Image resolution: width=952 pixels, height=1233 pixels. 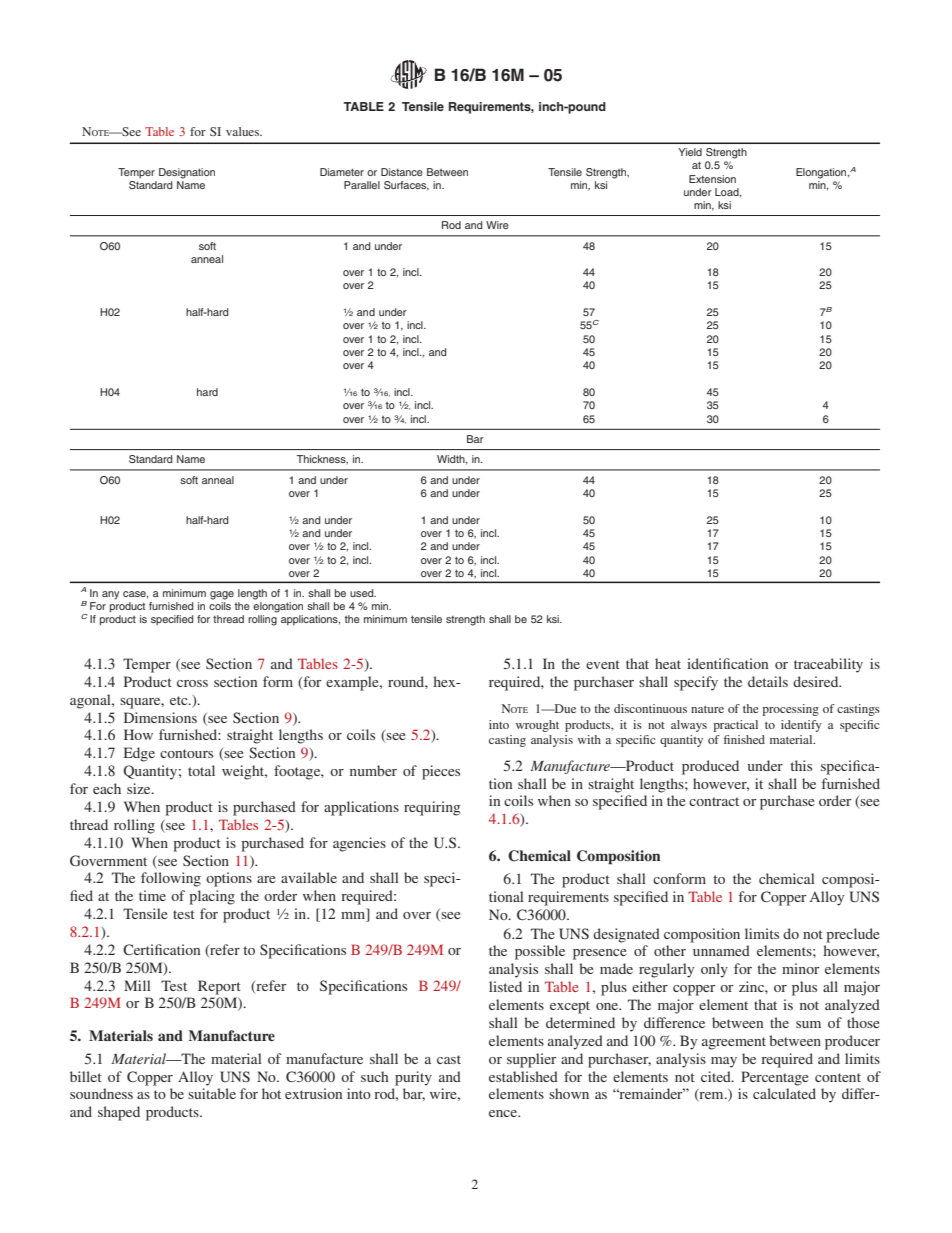 What do you see at coordinates (603, 664) in the screenshot?
I see `event` at bounding box center [603, 664].
